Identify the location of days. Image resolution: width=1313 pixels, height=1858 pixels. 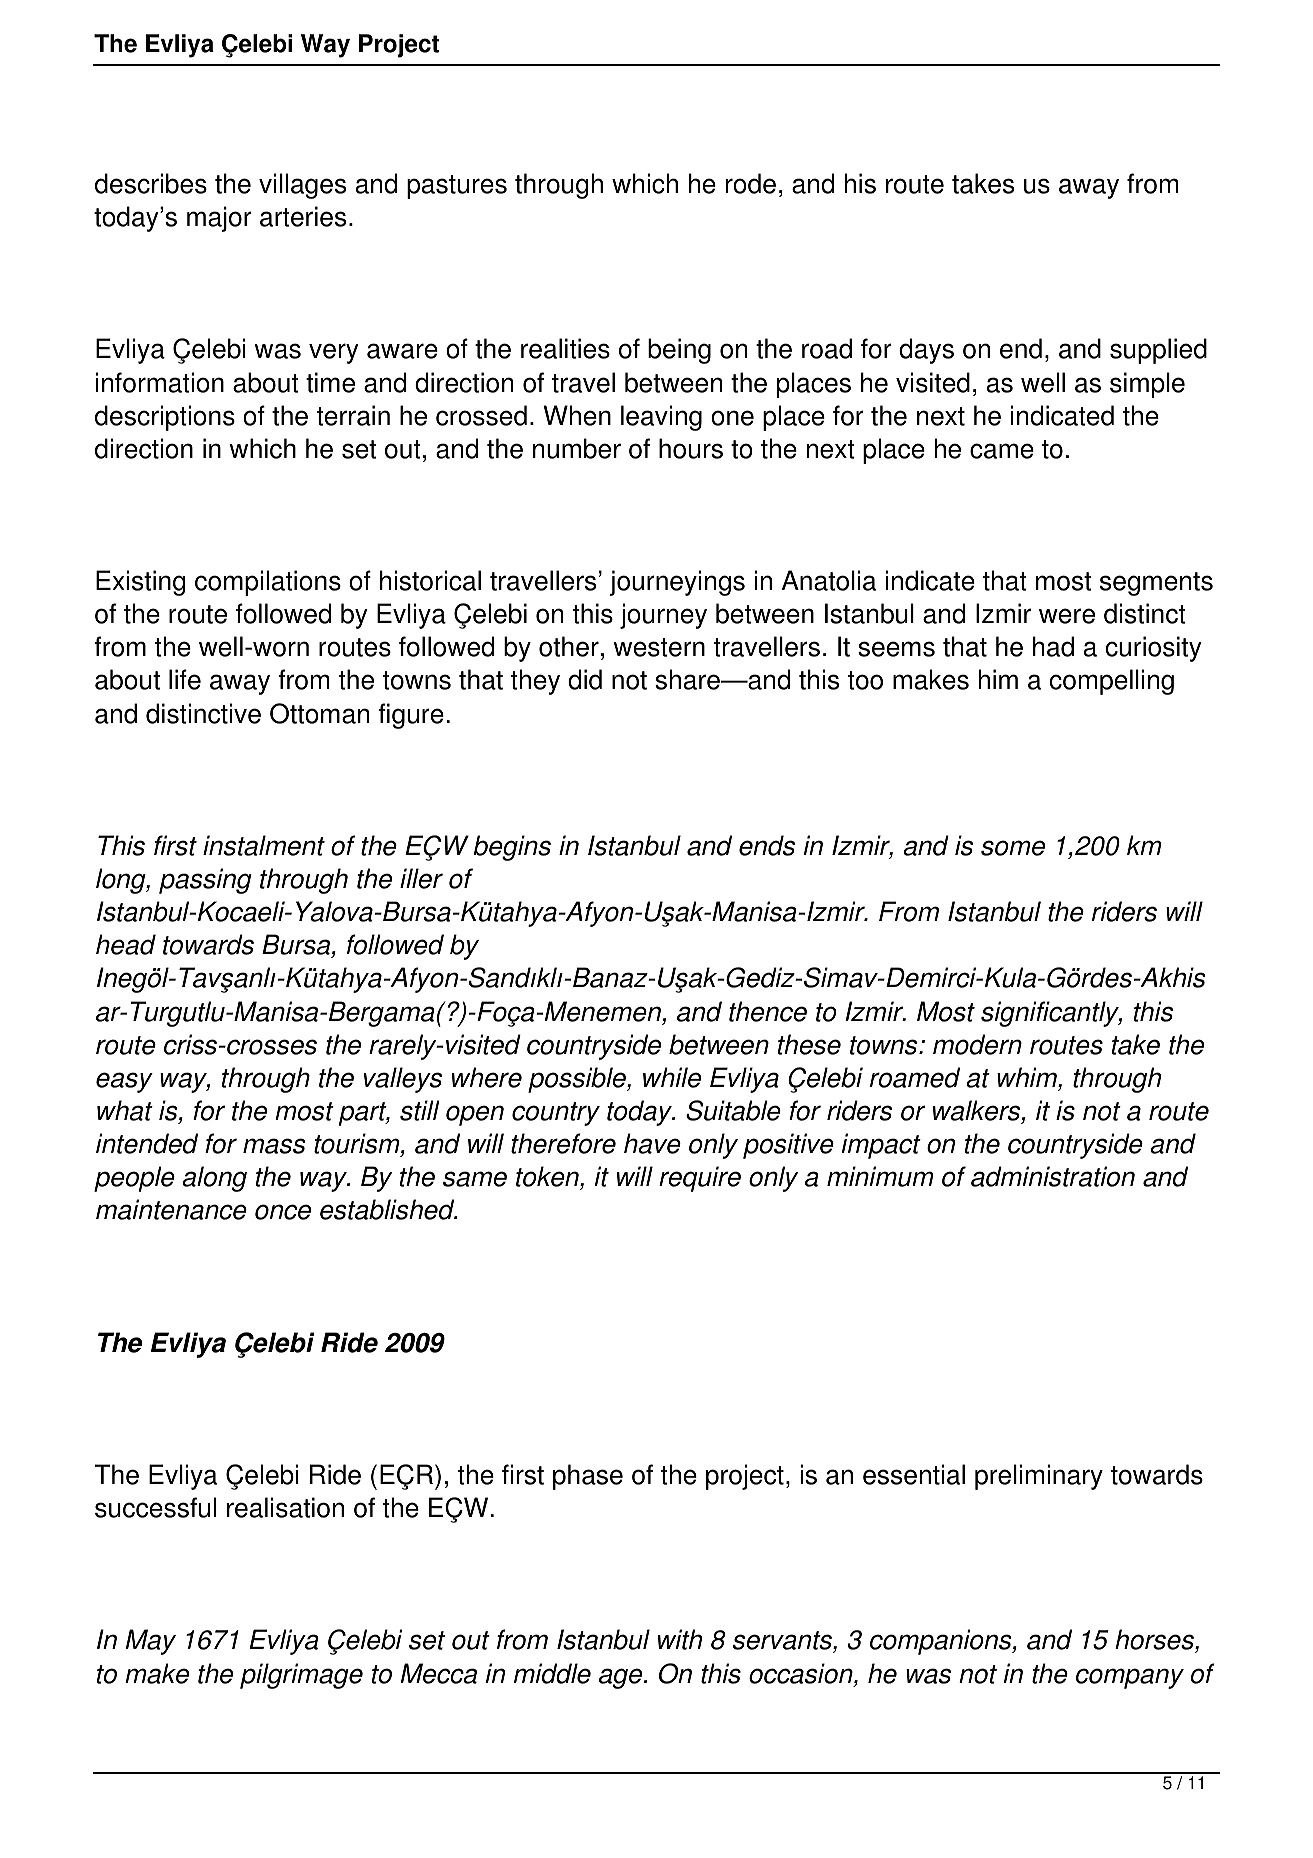
(926, 351).
